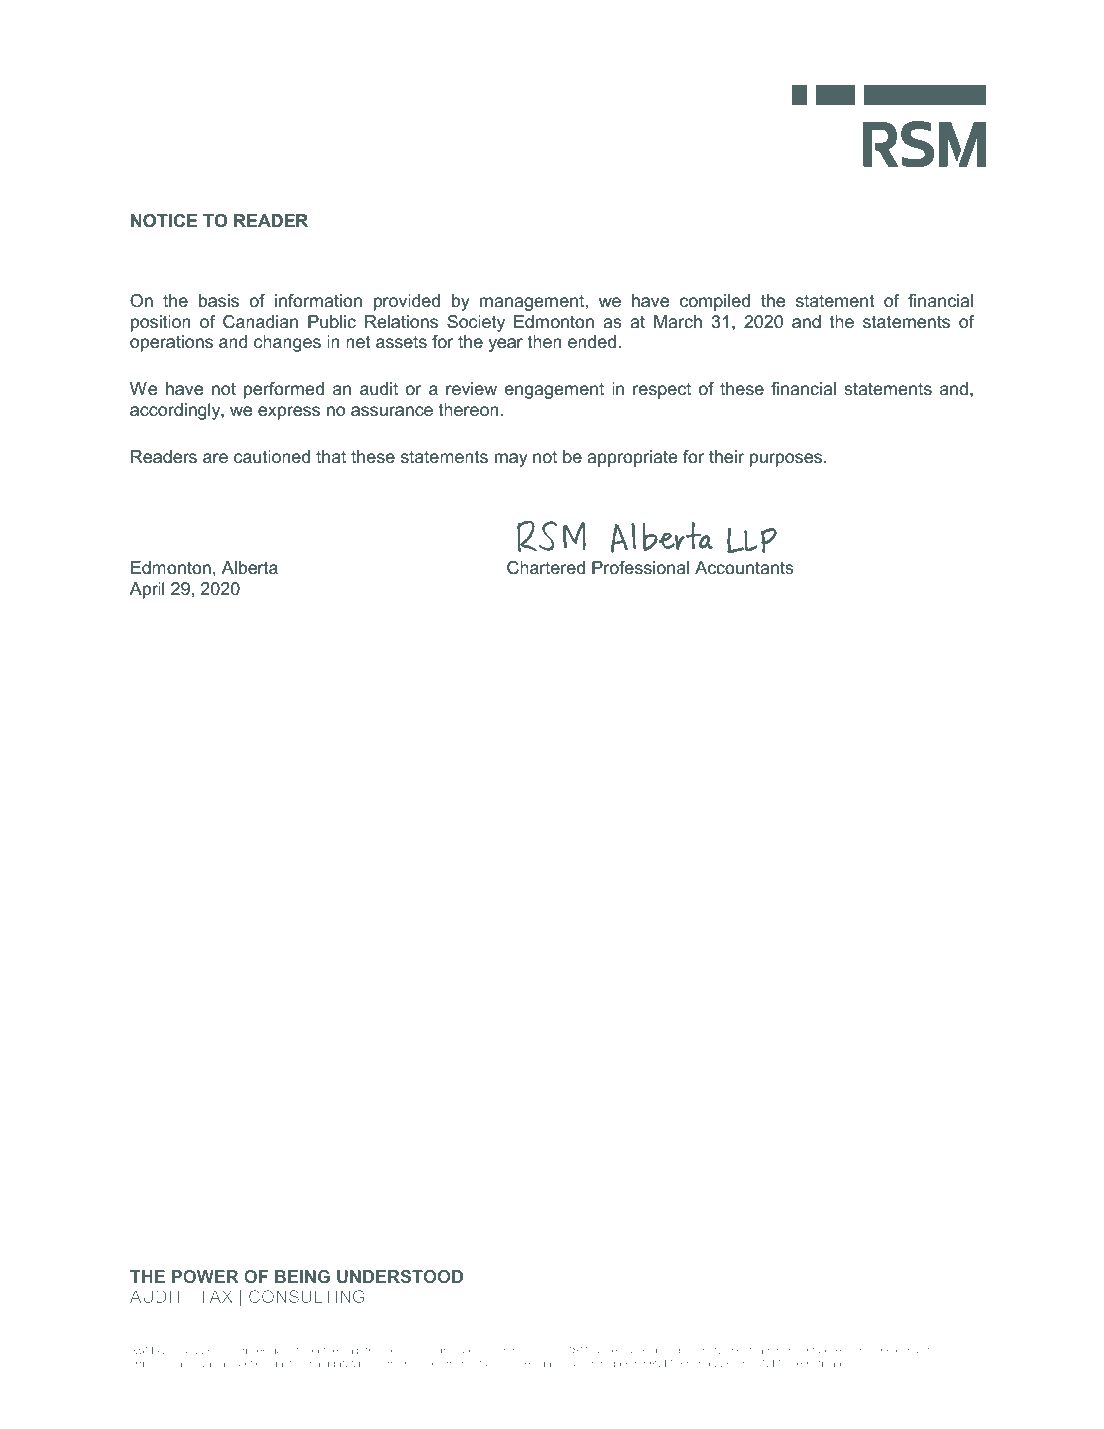  Describe the element at coordinates (400, 1276) in the image. I see `UNDERSTOOD` at that location.
